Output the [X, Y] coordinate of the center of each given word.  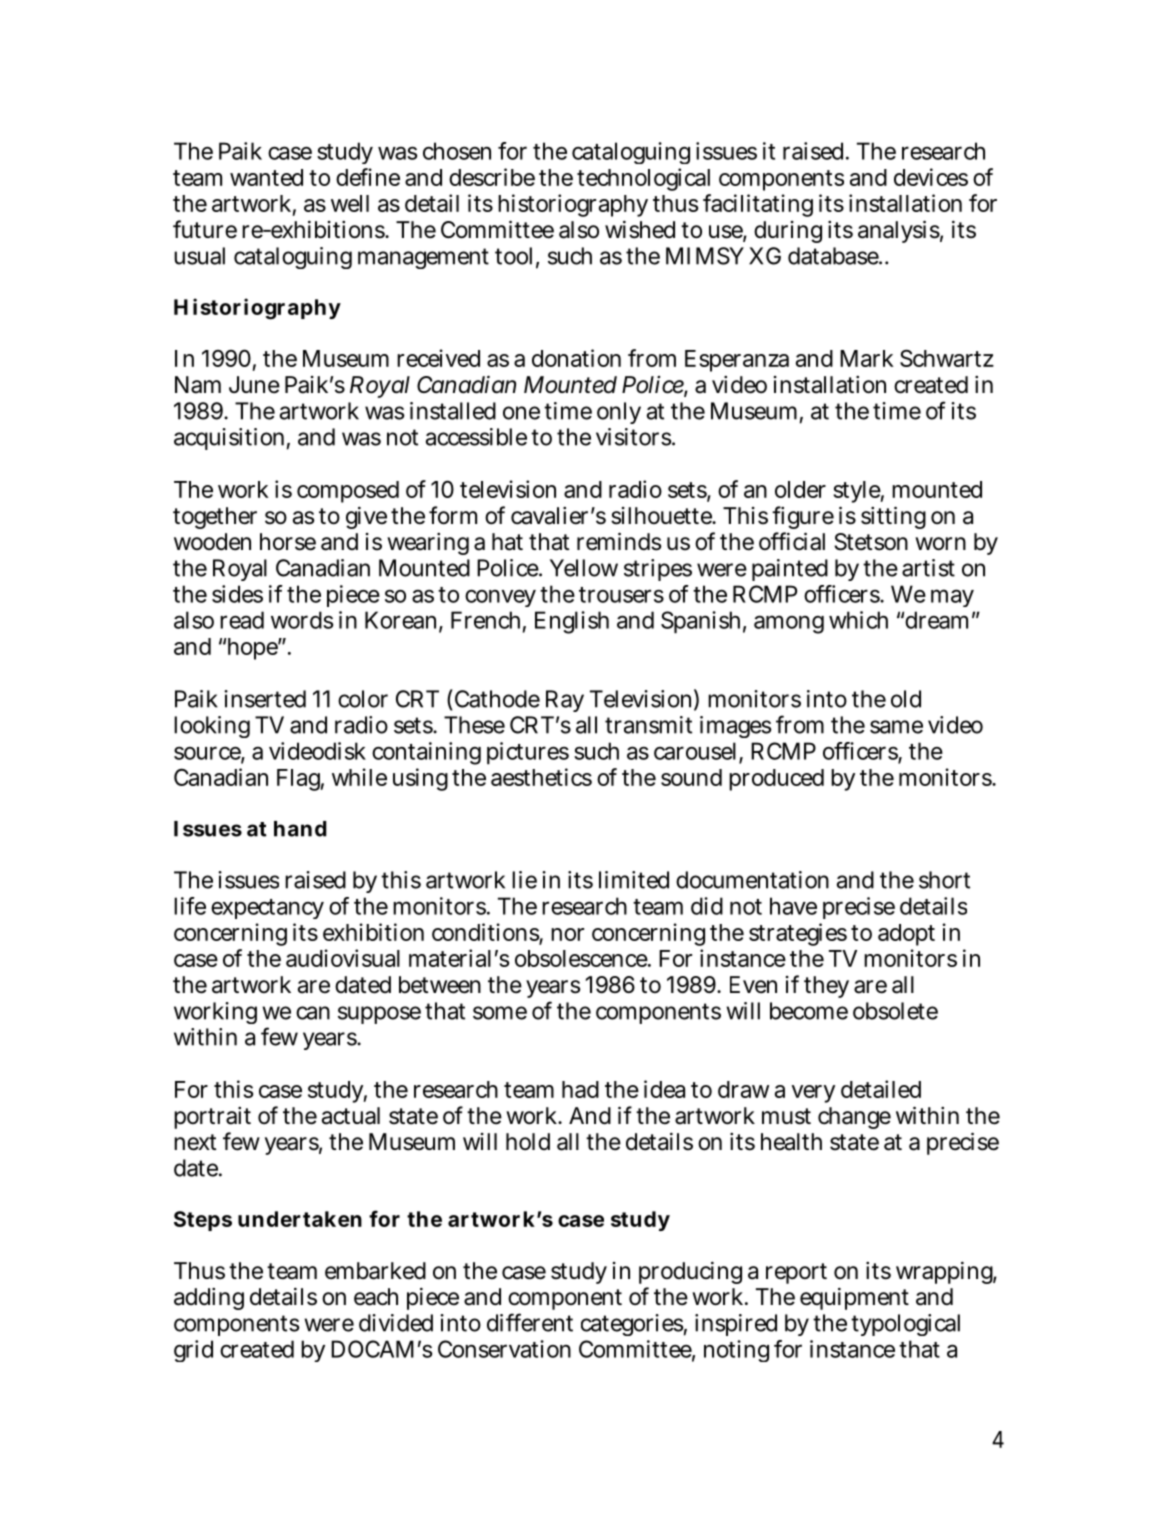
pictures [528, 753]
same [896, 727]
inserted [265, 699]
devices [931, 177]
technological [643, 179]
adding [209, 1299]
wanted [266, 177]
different [530, 1322]
